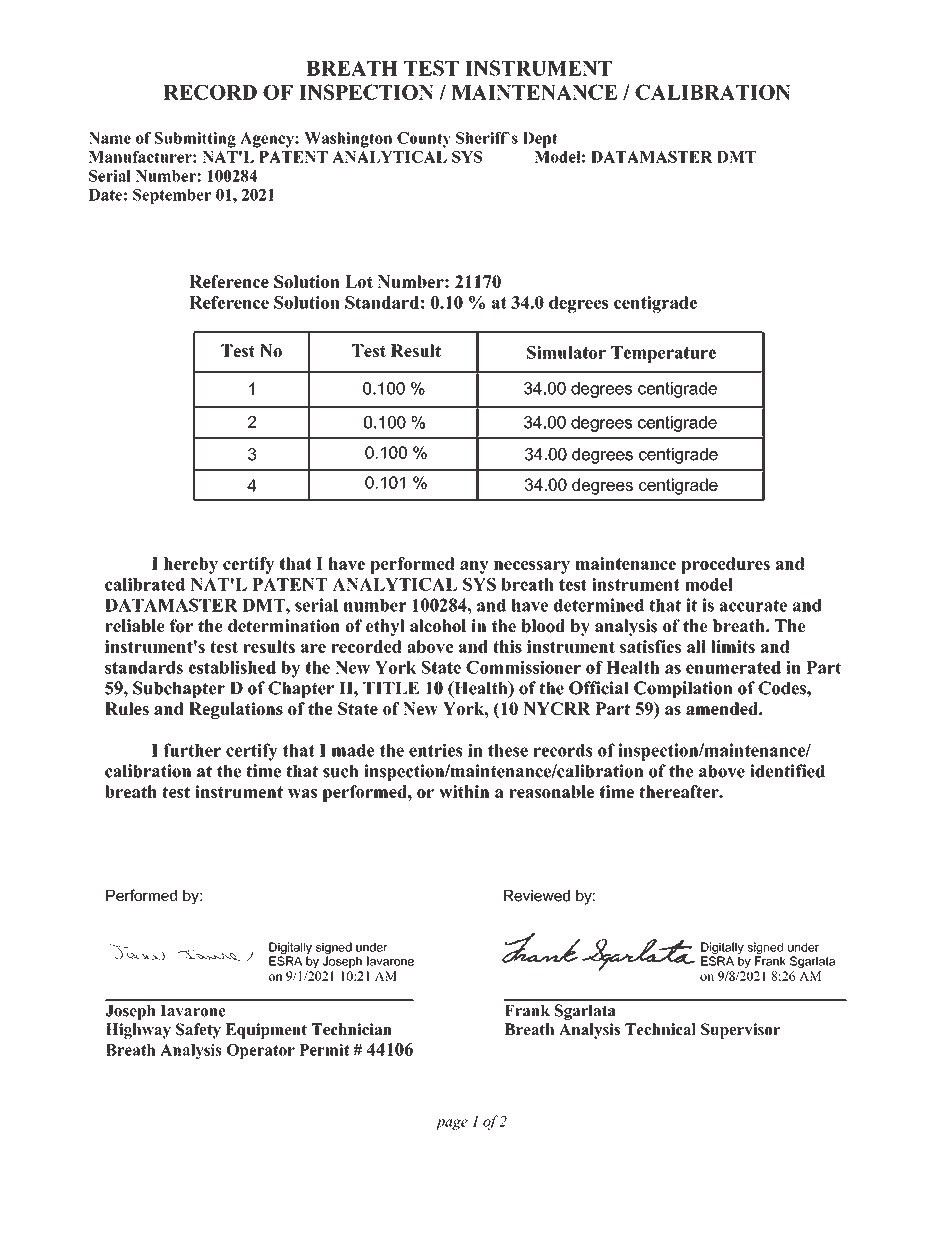 This image has width=952, height=1233. What do you see at coordinates (733, 646) in the image?
I see `limits` at bounding box center [733, 646].
